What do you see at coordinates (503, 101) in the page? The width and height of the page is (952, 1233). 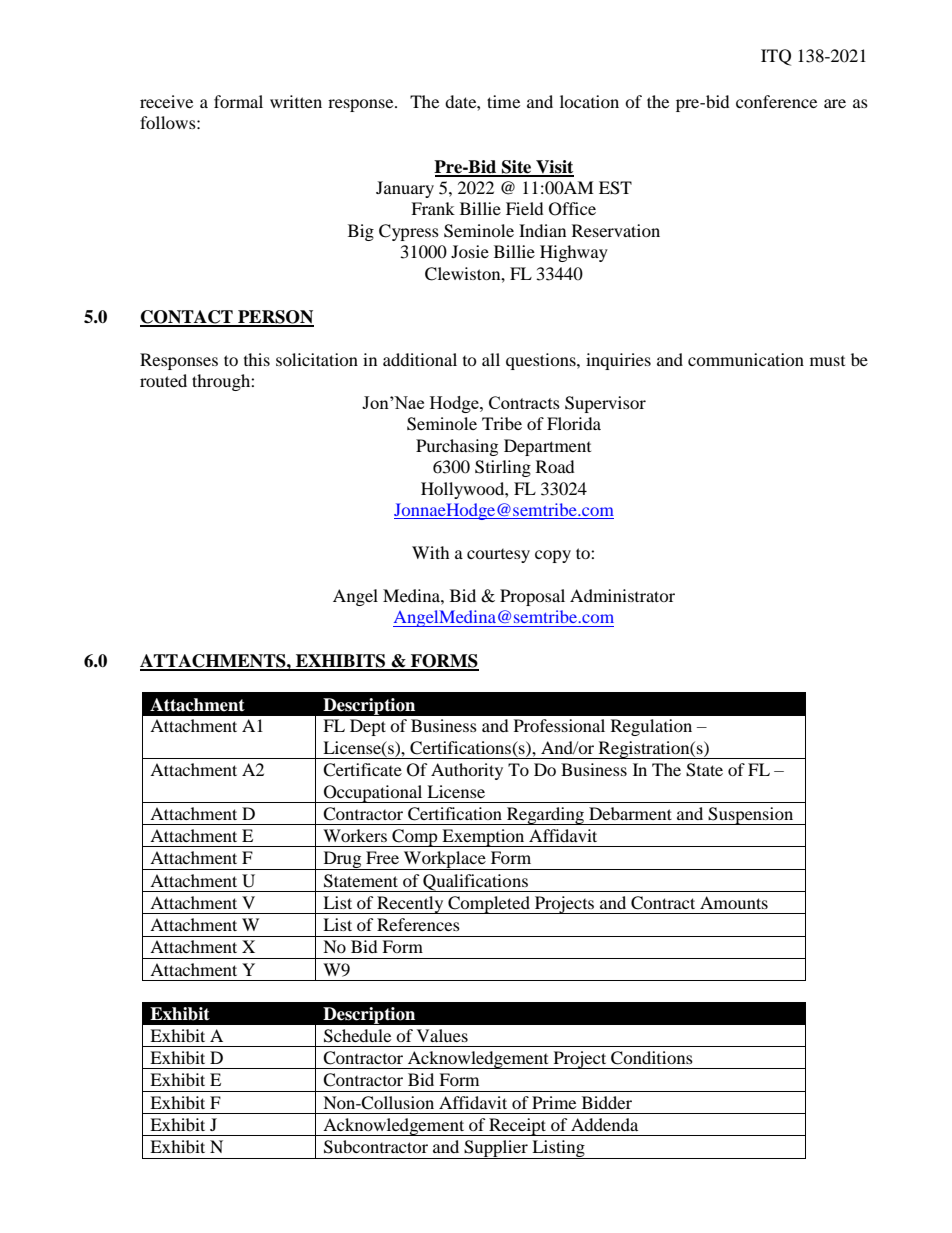 I see `time` at bounding box center [503, 101].
